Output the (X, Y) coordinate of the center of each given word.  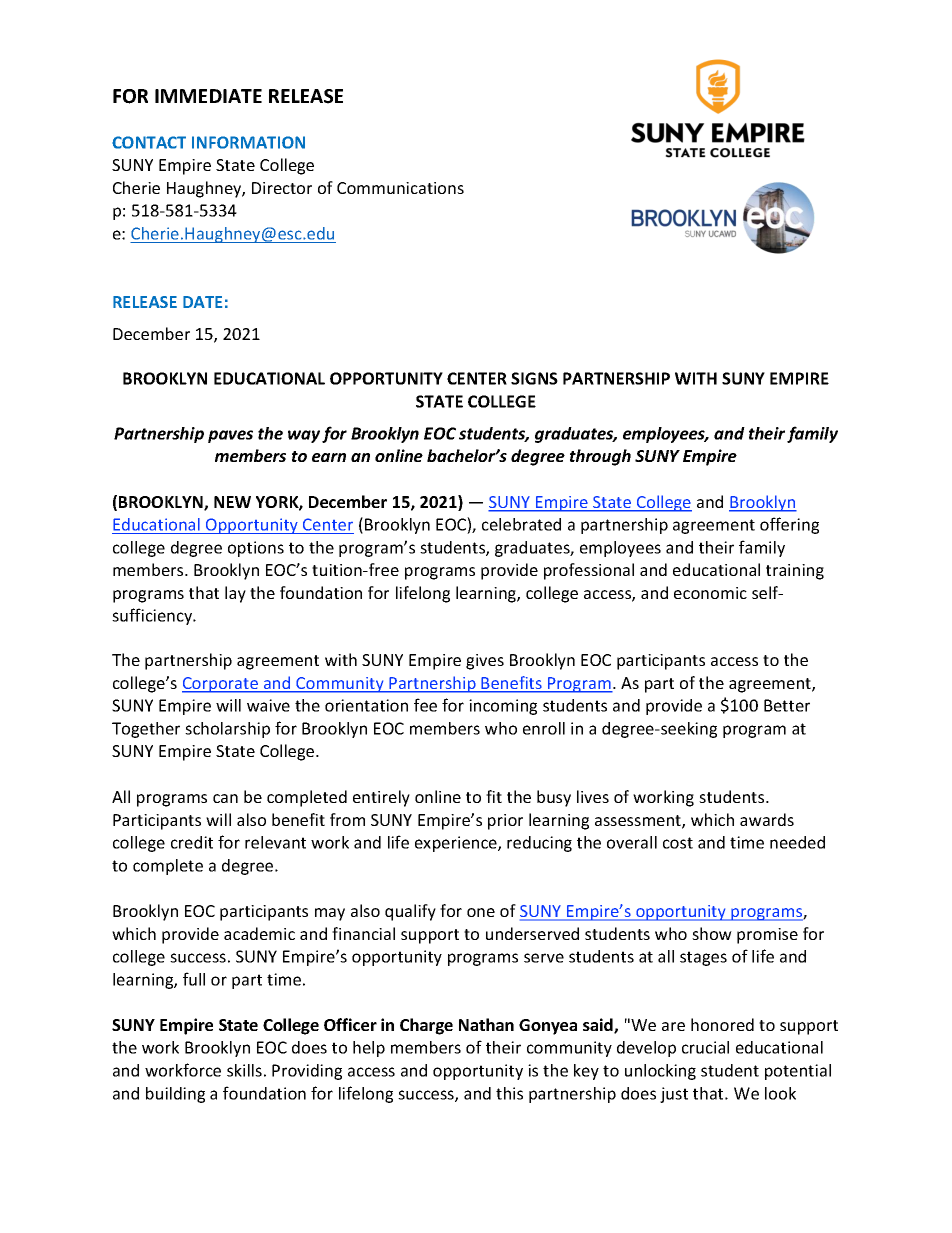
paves (230, 436)
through (600, 457)
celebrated (521, 524)
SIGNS (534, 378)
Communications (400, 188)
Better (787, 705)
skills (244, 1070)
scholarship (227, 730)
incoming (503, 707)
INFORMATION (248, 142)
